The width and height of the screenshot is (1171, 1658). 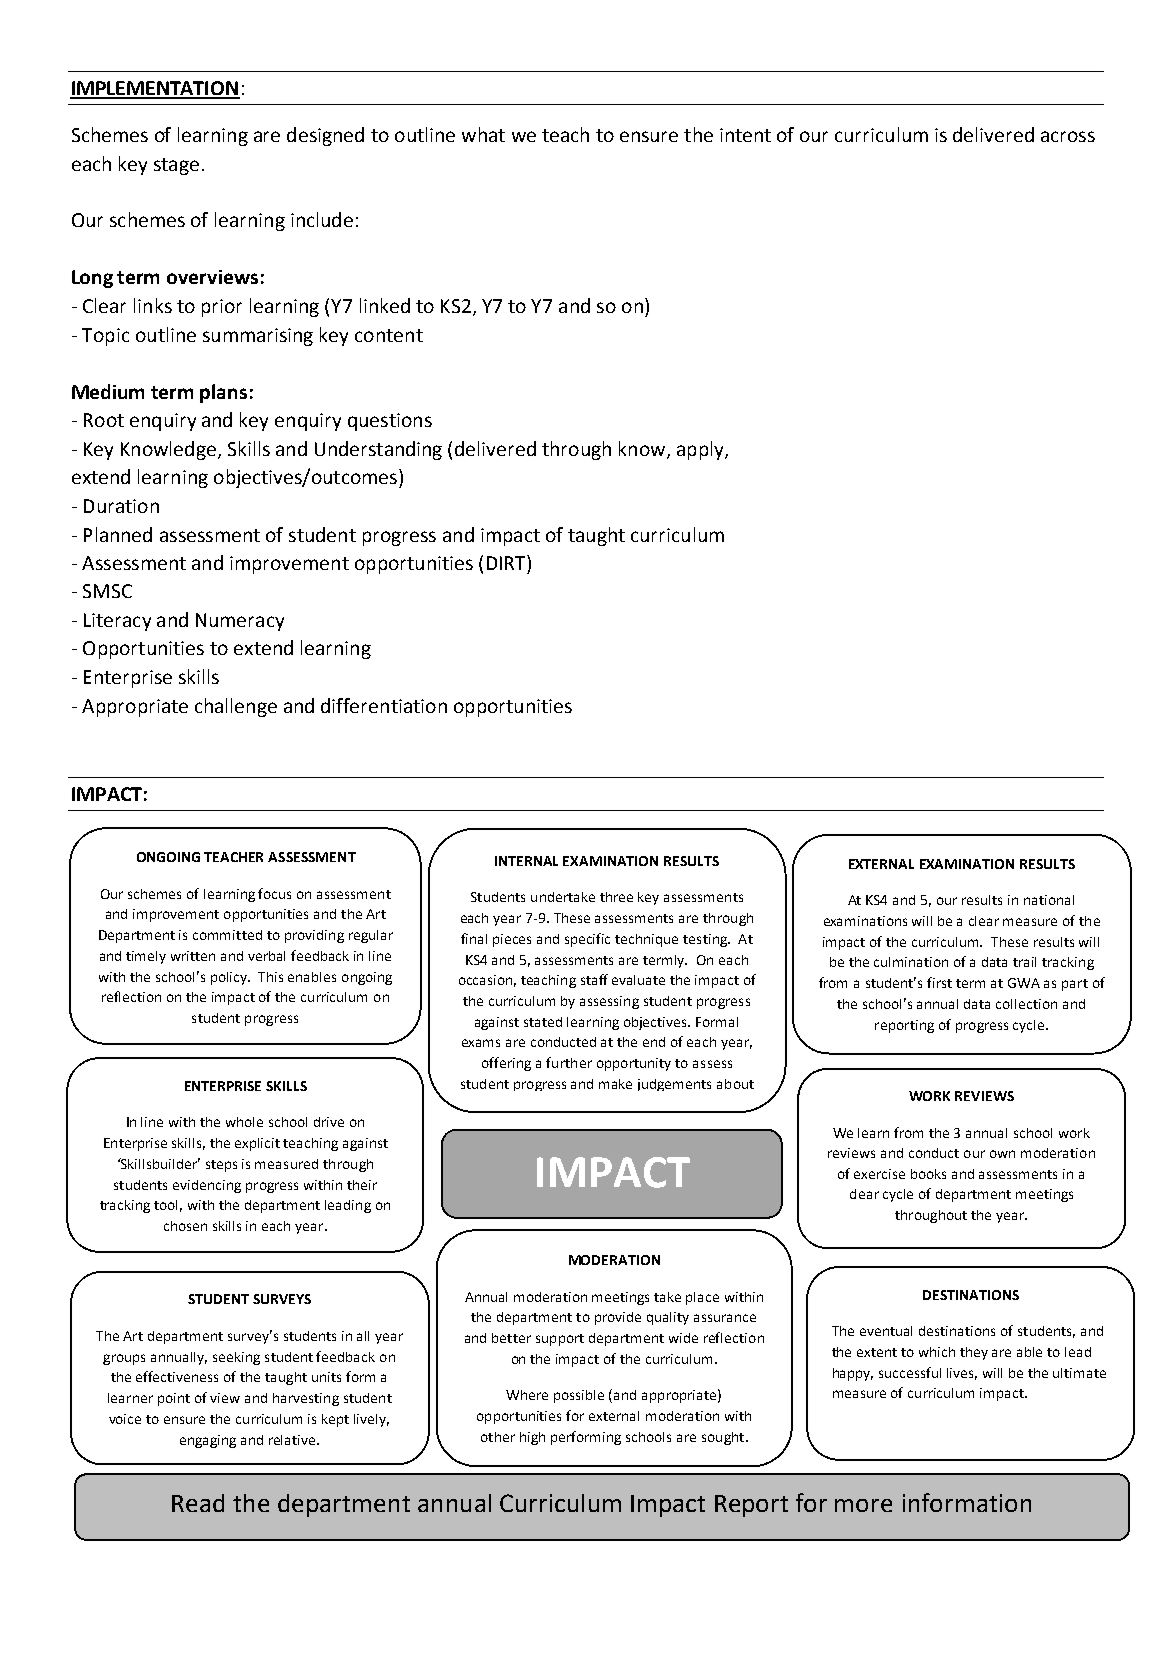 What do you see at coordinates (483, 134) in the screenshot?
I see `what` at bounding box center [483, 134].
